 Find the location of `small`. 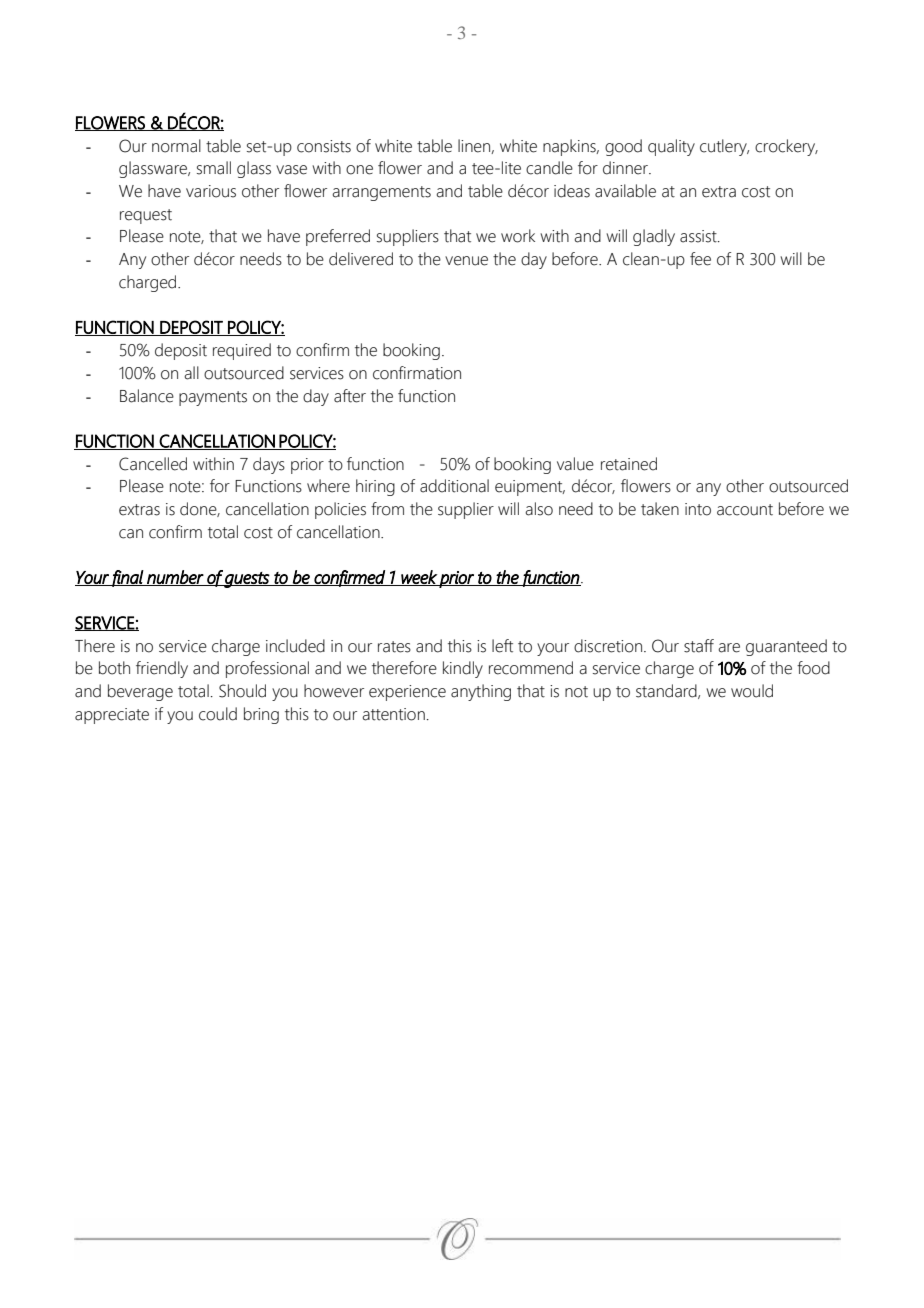

small is located at coordinates (214, 168).
